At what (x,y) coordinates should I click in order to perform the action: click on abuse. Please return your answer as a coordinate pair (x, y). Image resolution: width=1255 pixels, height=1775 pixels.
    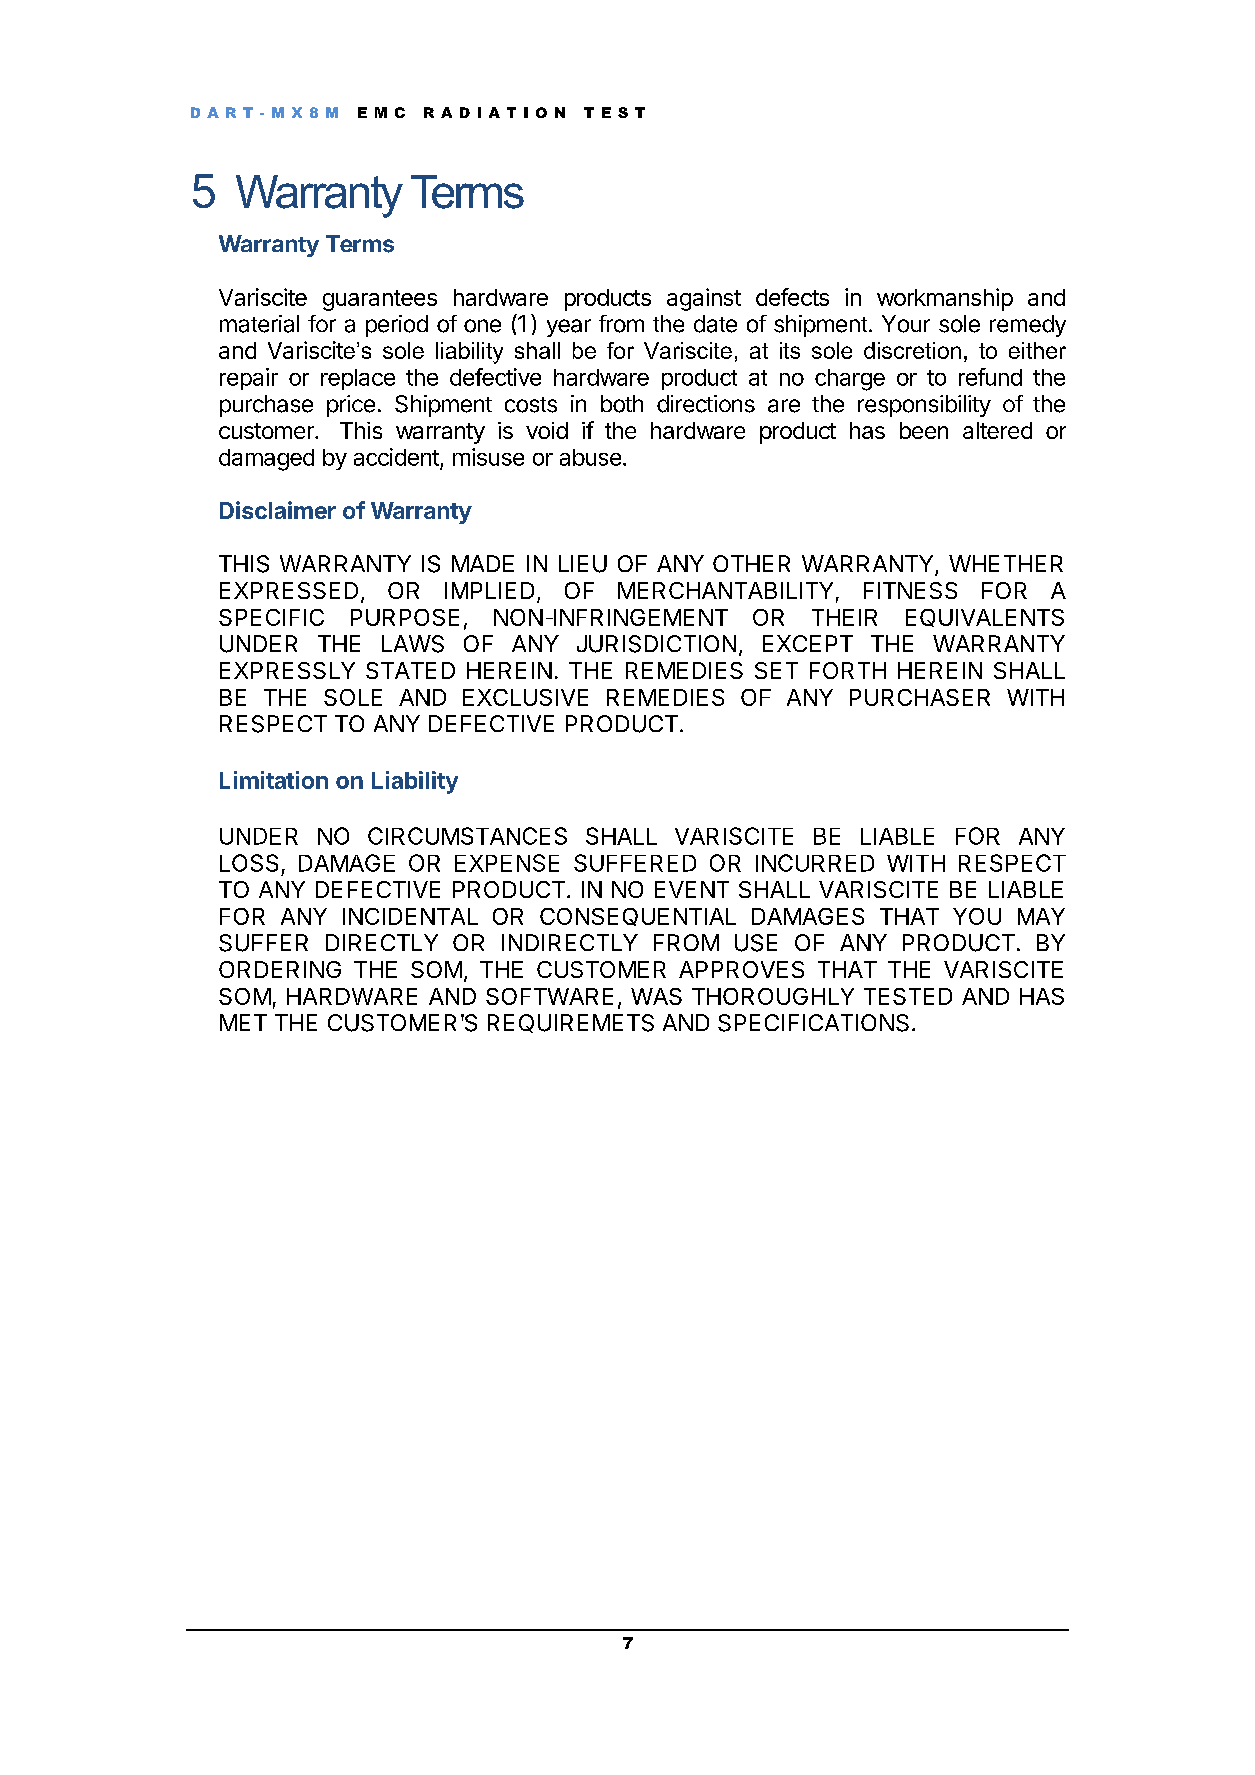
    Looking at the image, I should click on (590, 457).
